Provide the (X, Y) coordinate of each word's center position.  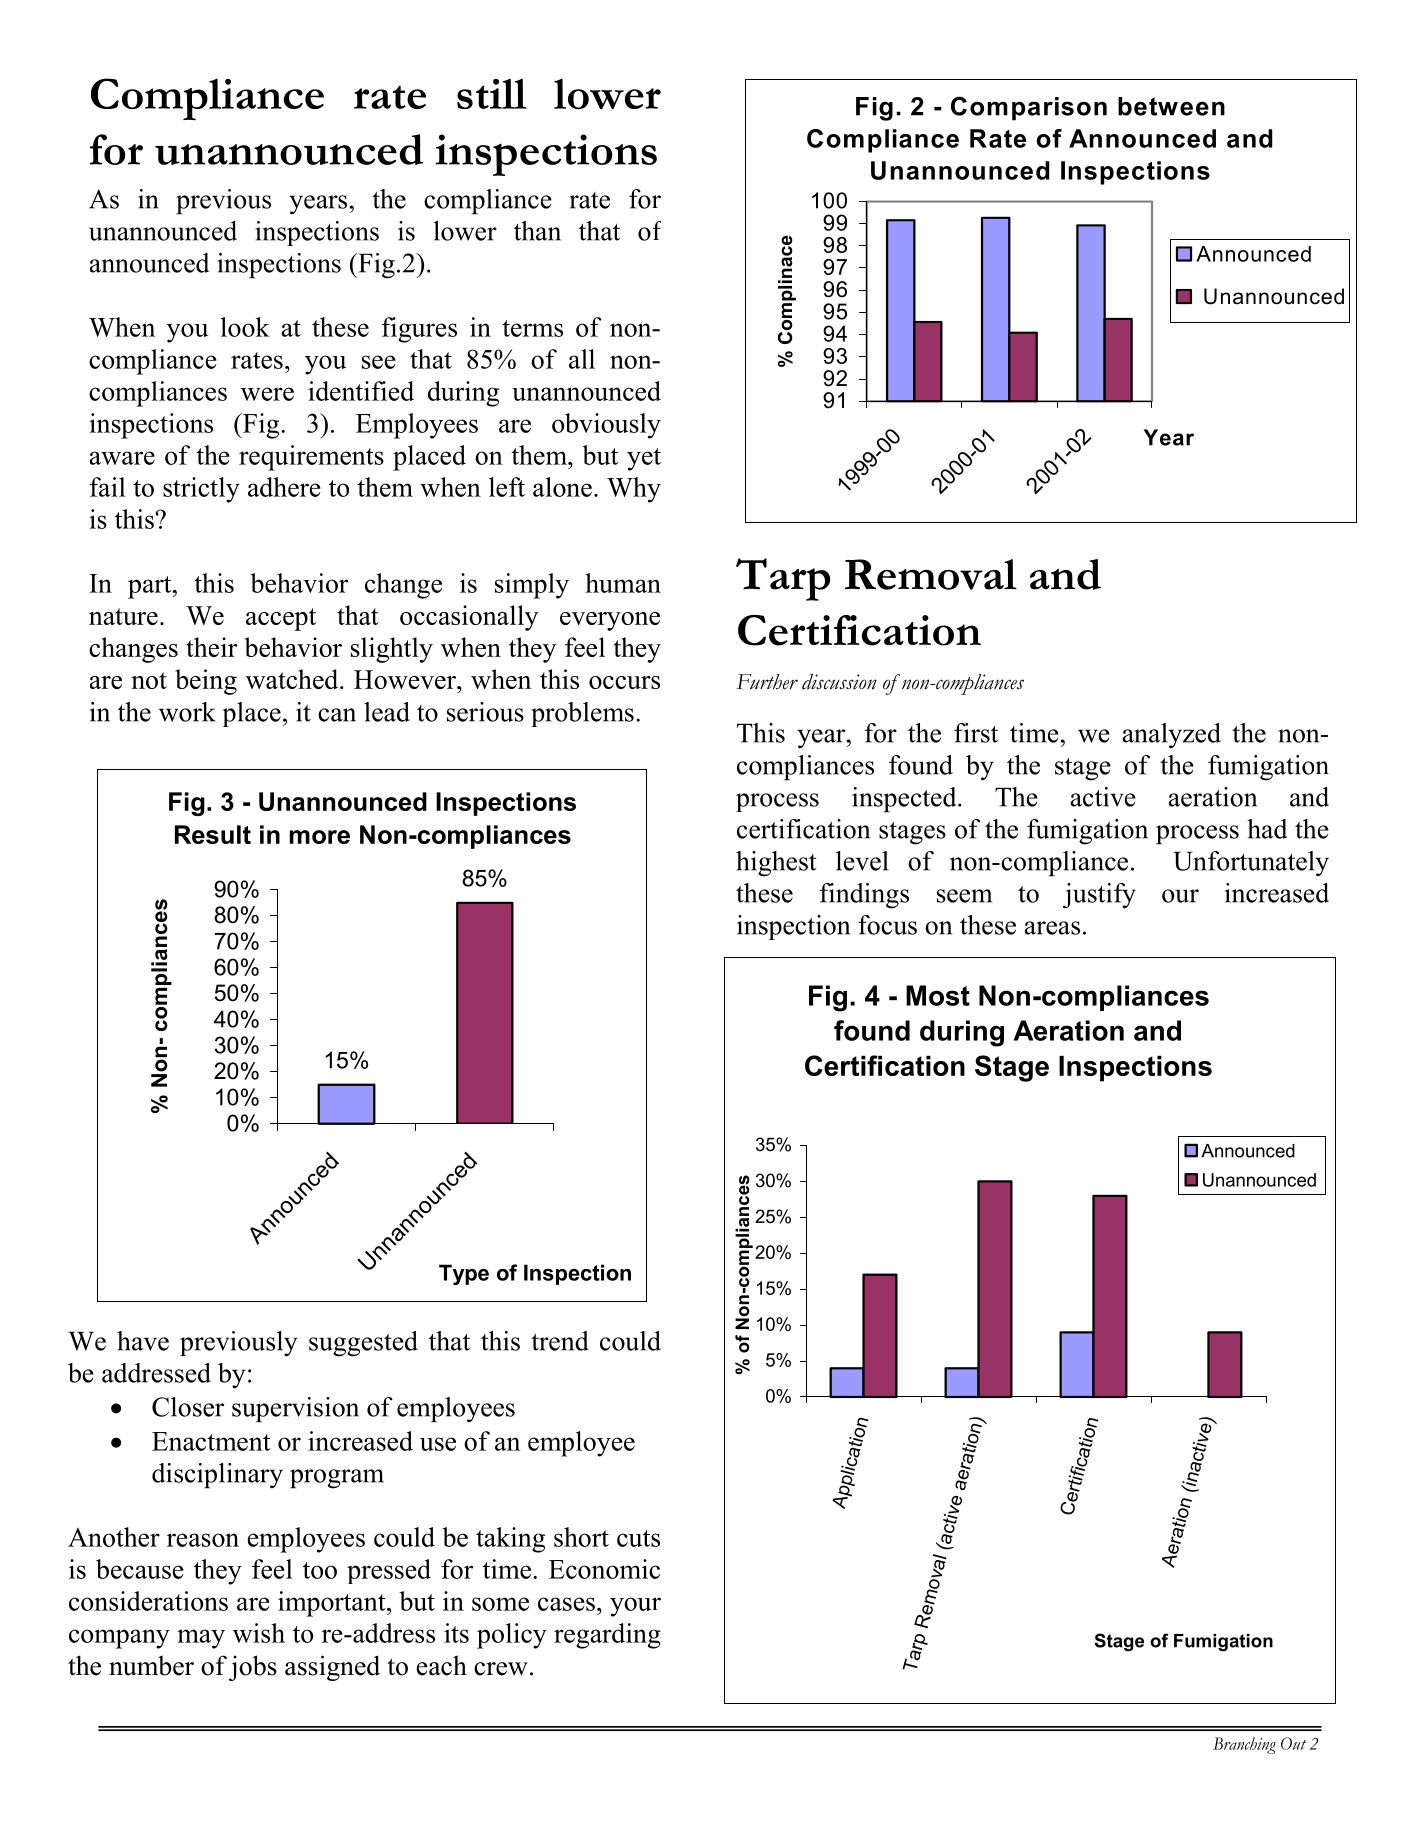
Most (938, 995)
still (492, 93)
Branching (1244, 1745)
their (211, 647)
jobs (253, 1668)
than (537, 231)
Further (767, 682)
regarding (607, 1636)
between (1171, 106)
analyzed (1171, 736)
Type (464, 1274)
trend (560, 1341)
